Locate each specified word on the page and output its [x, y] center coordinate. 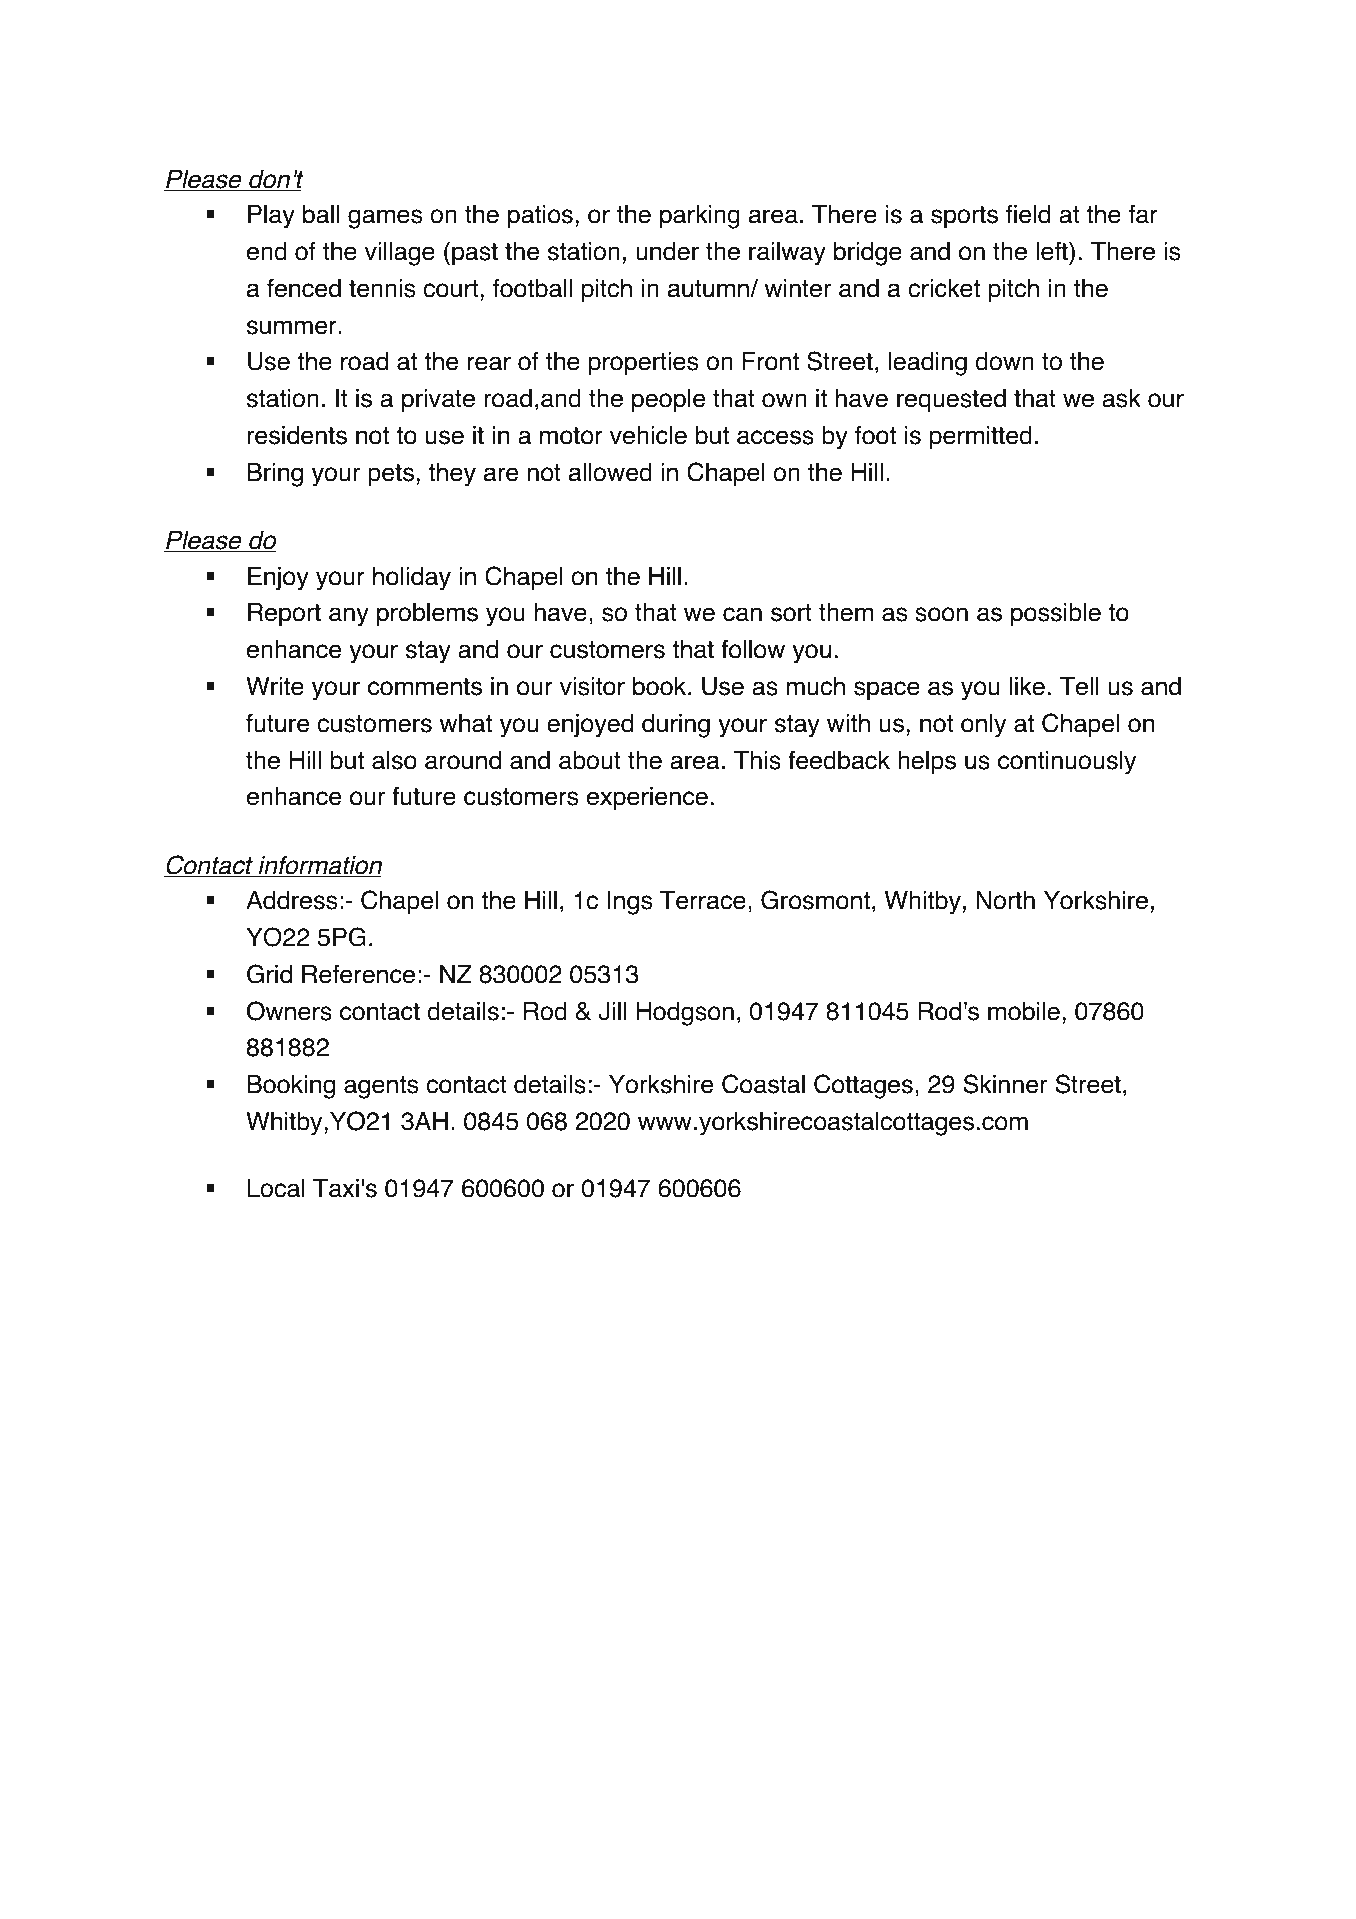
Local [276, 1188]
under [667, 251]
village [400, 254]
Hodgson [685, 1014]
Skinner [1005, 1084]
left [1053, 251]
